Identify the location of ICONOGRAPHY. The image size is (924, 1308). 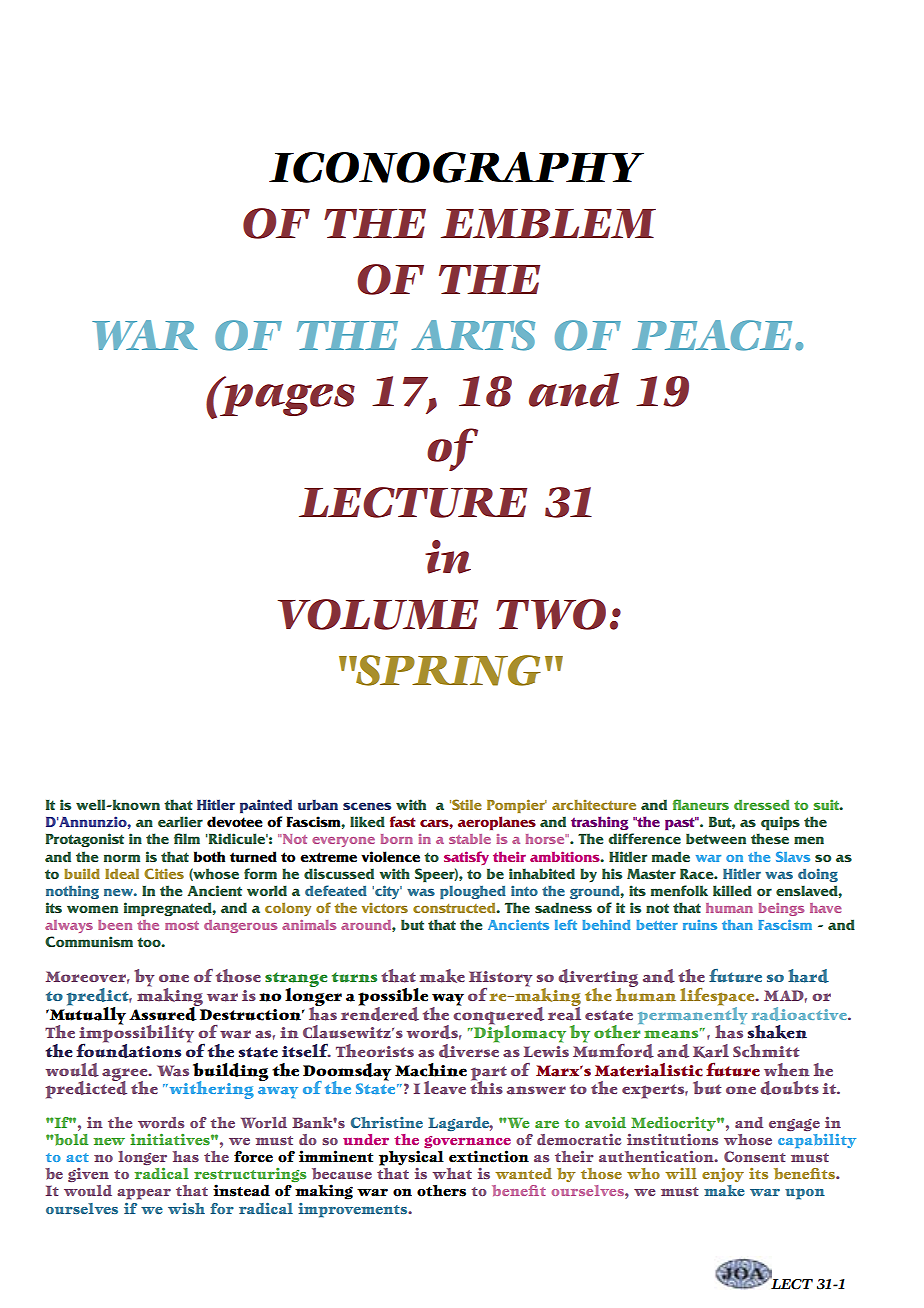
(456, 167).
